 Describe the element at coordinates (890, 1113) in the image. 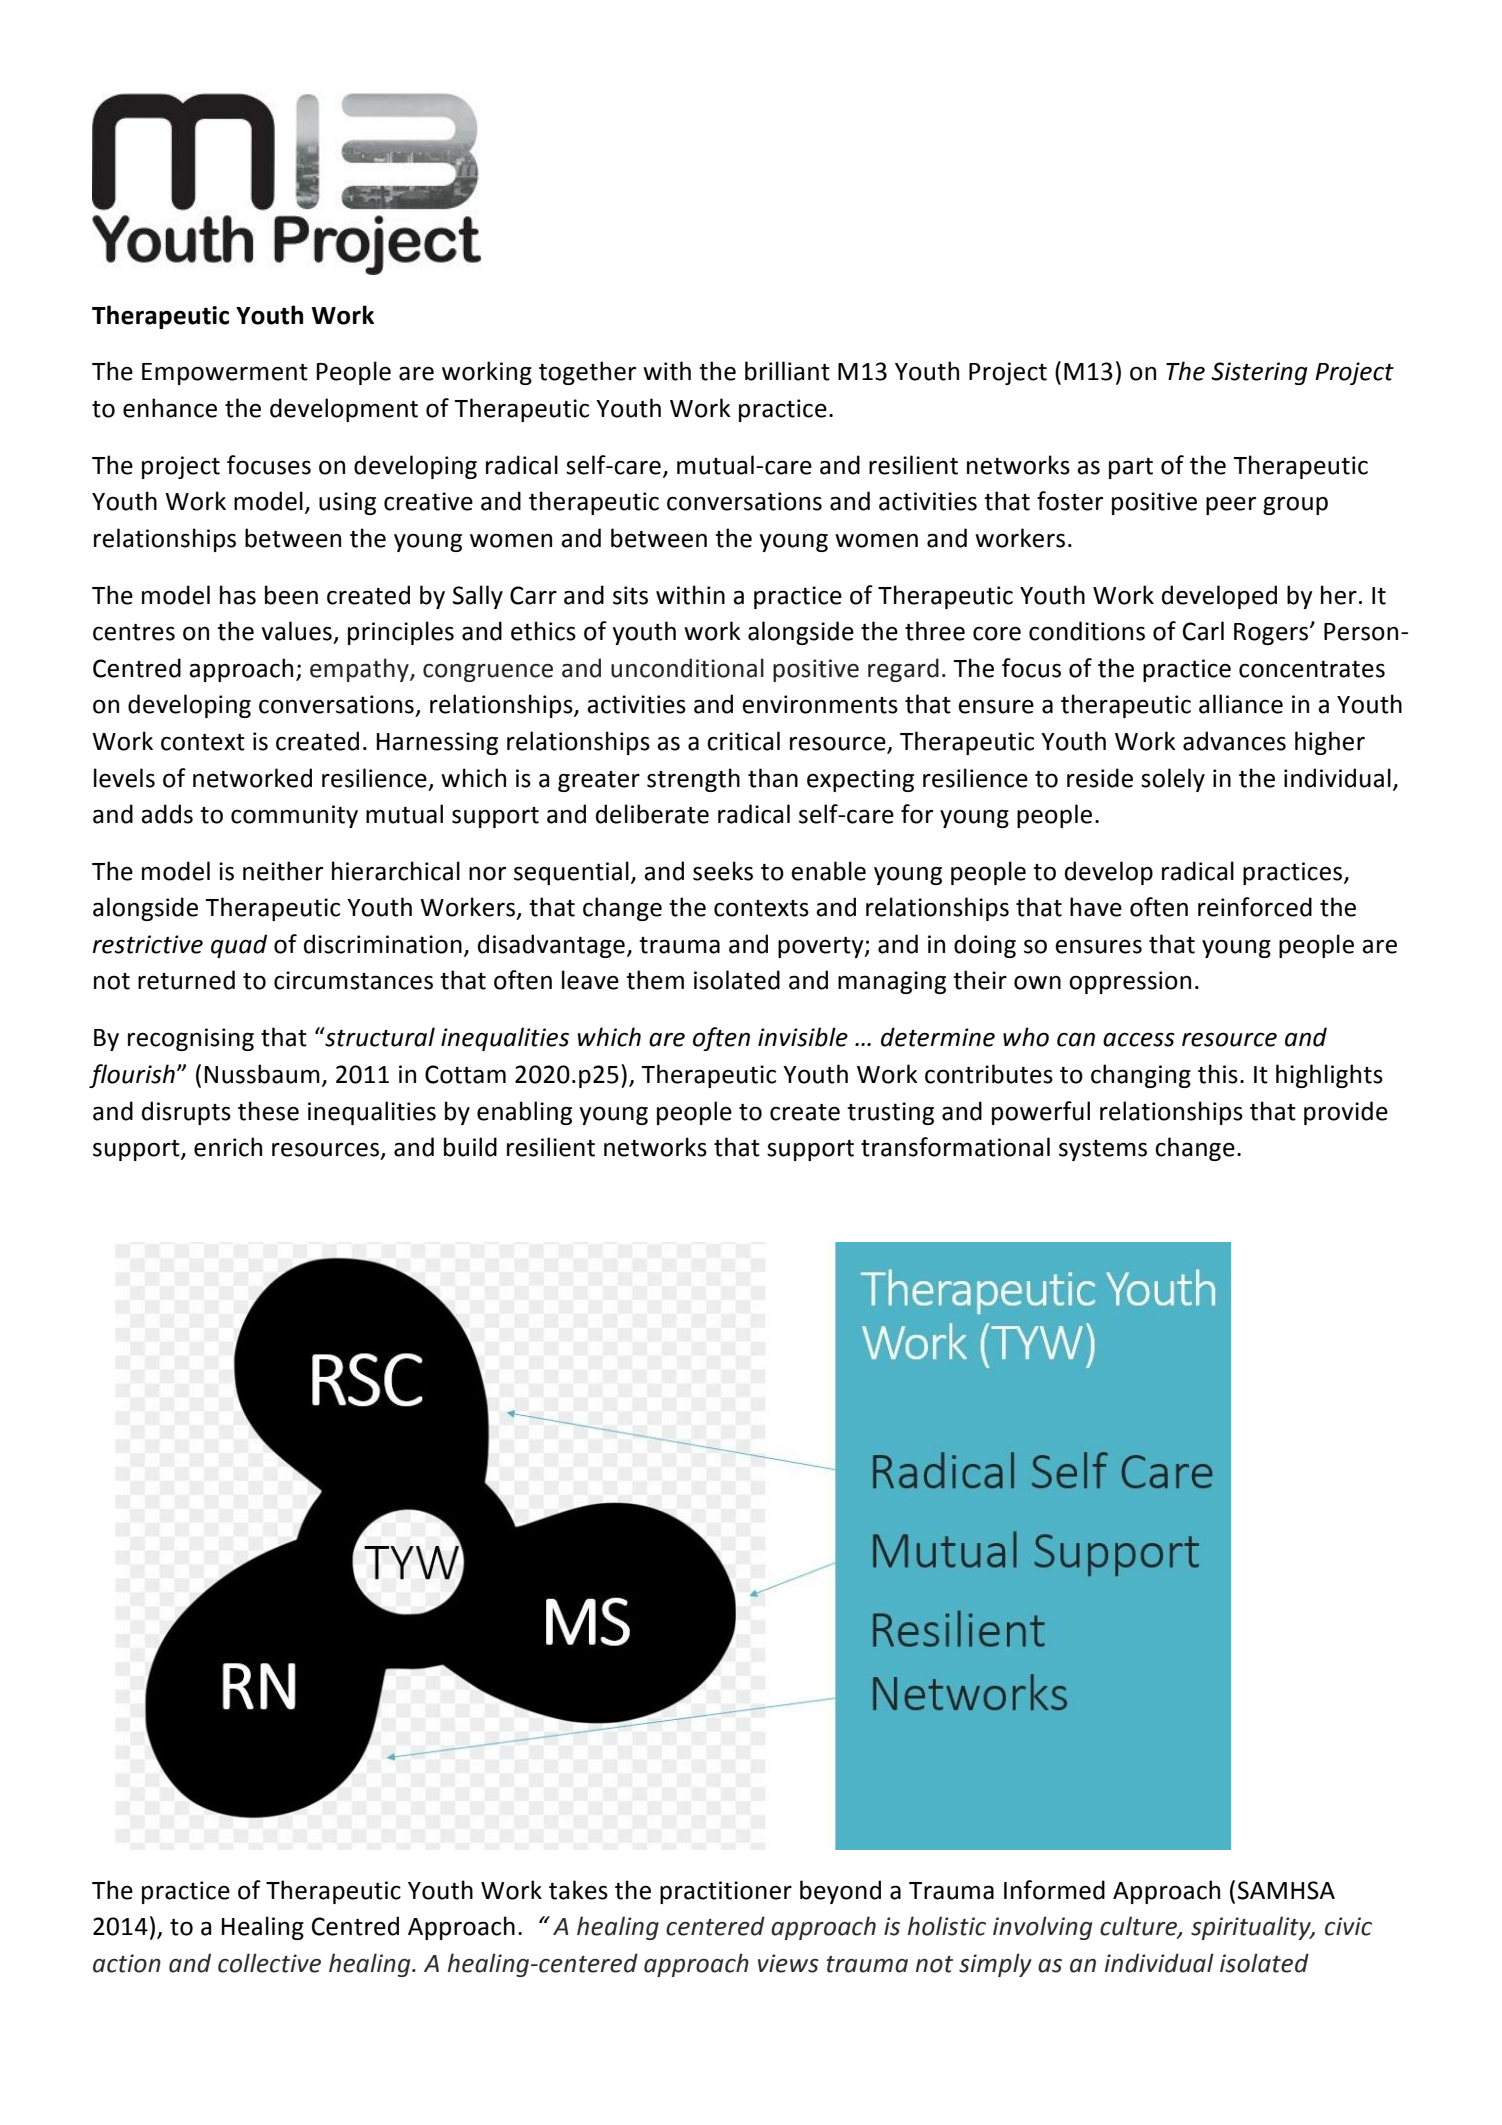

I see `trusting` at that location.
